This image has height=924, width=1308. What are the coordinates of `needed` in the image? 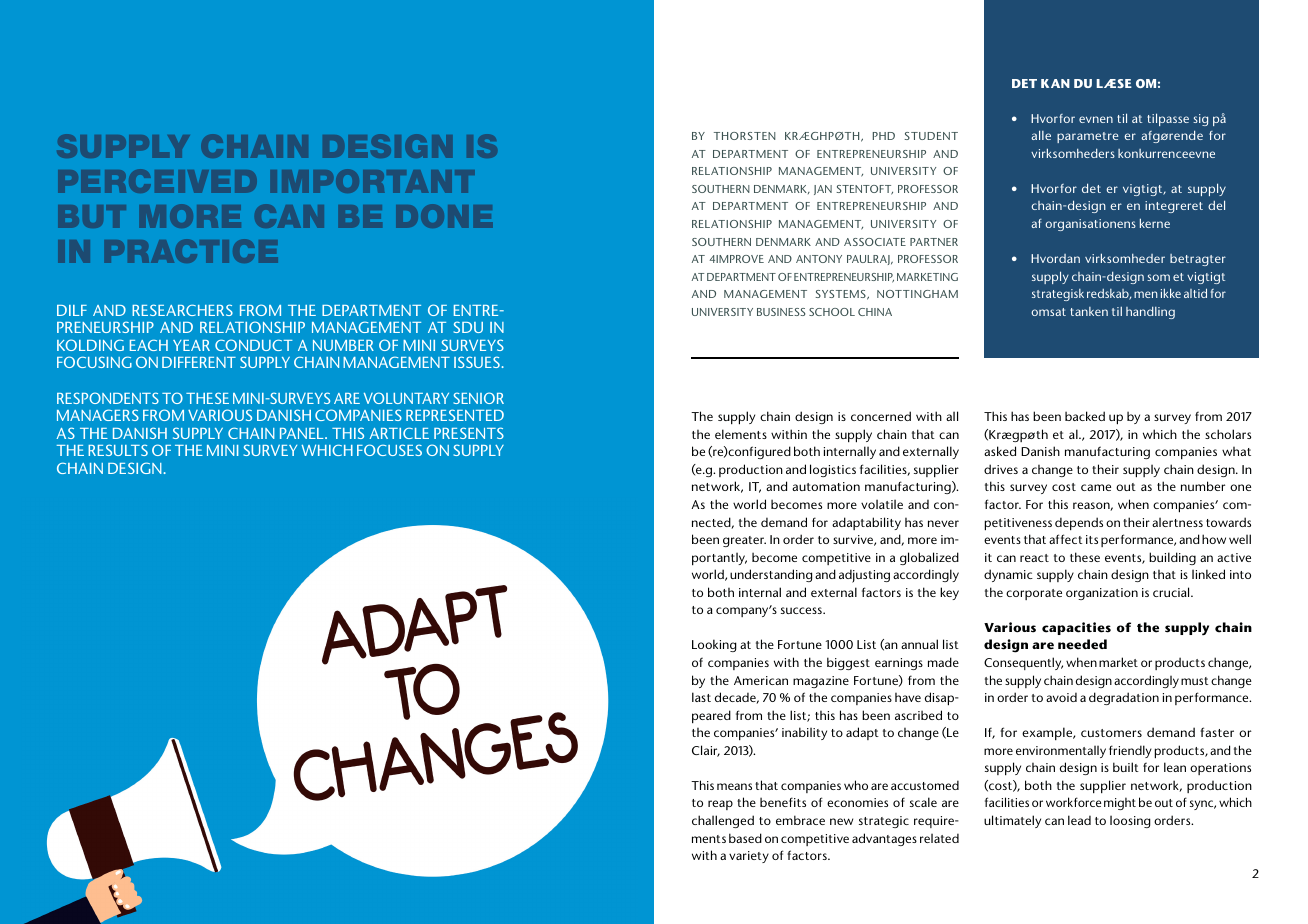 It's located at (1082, 644).
